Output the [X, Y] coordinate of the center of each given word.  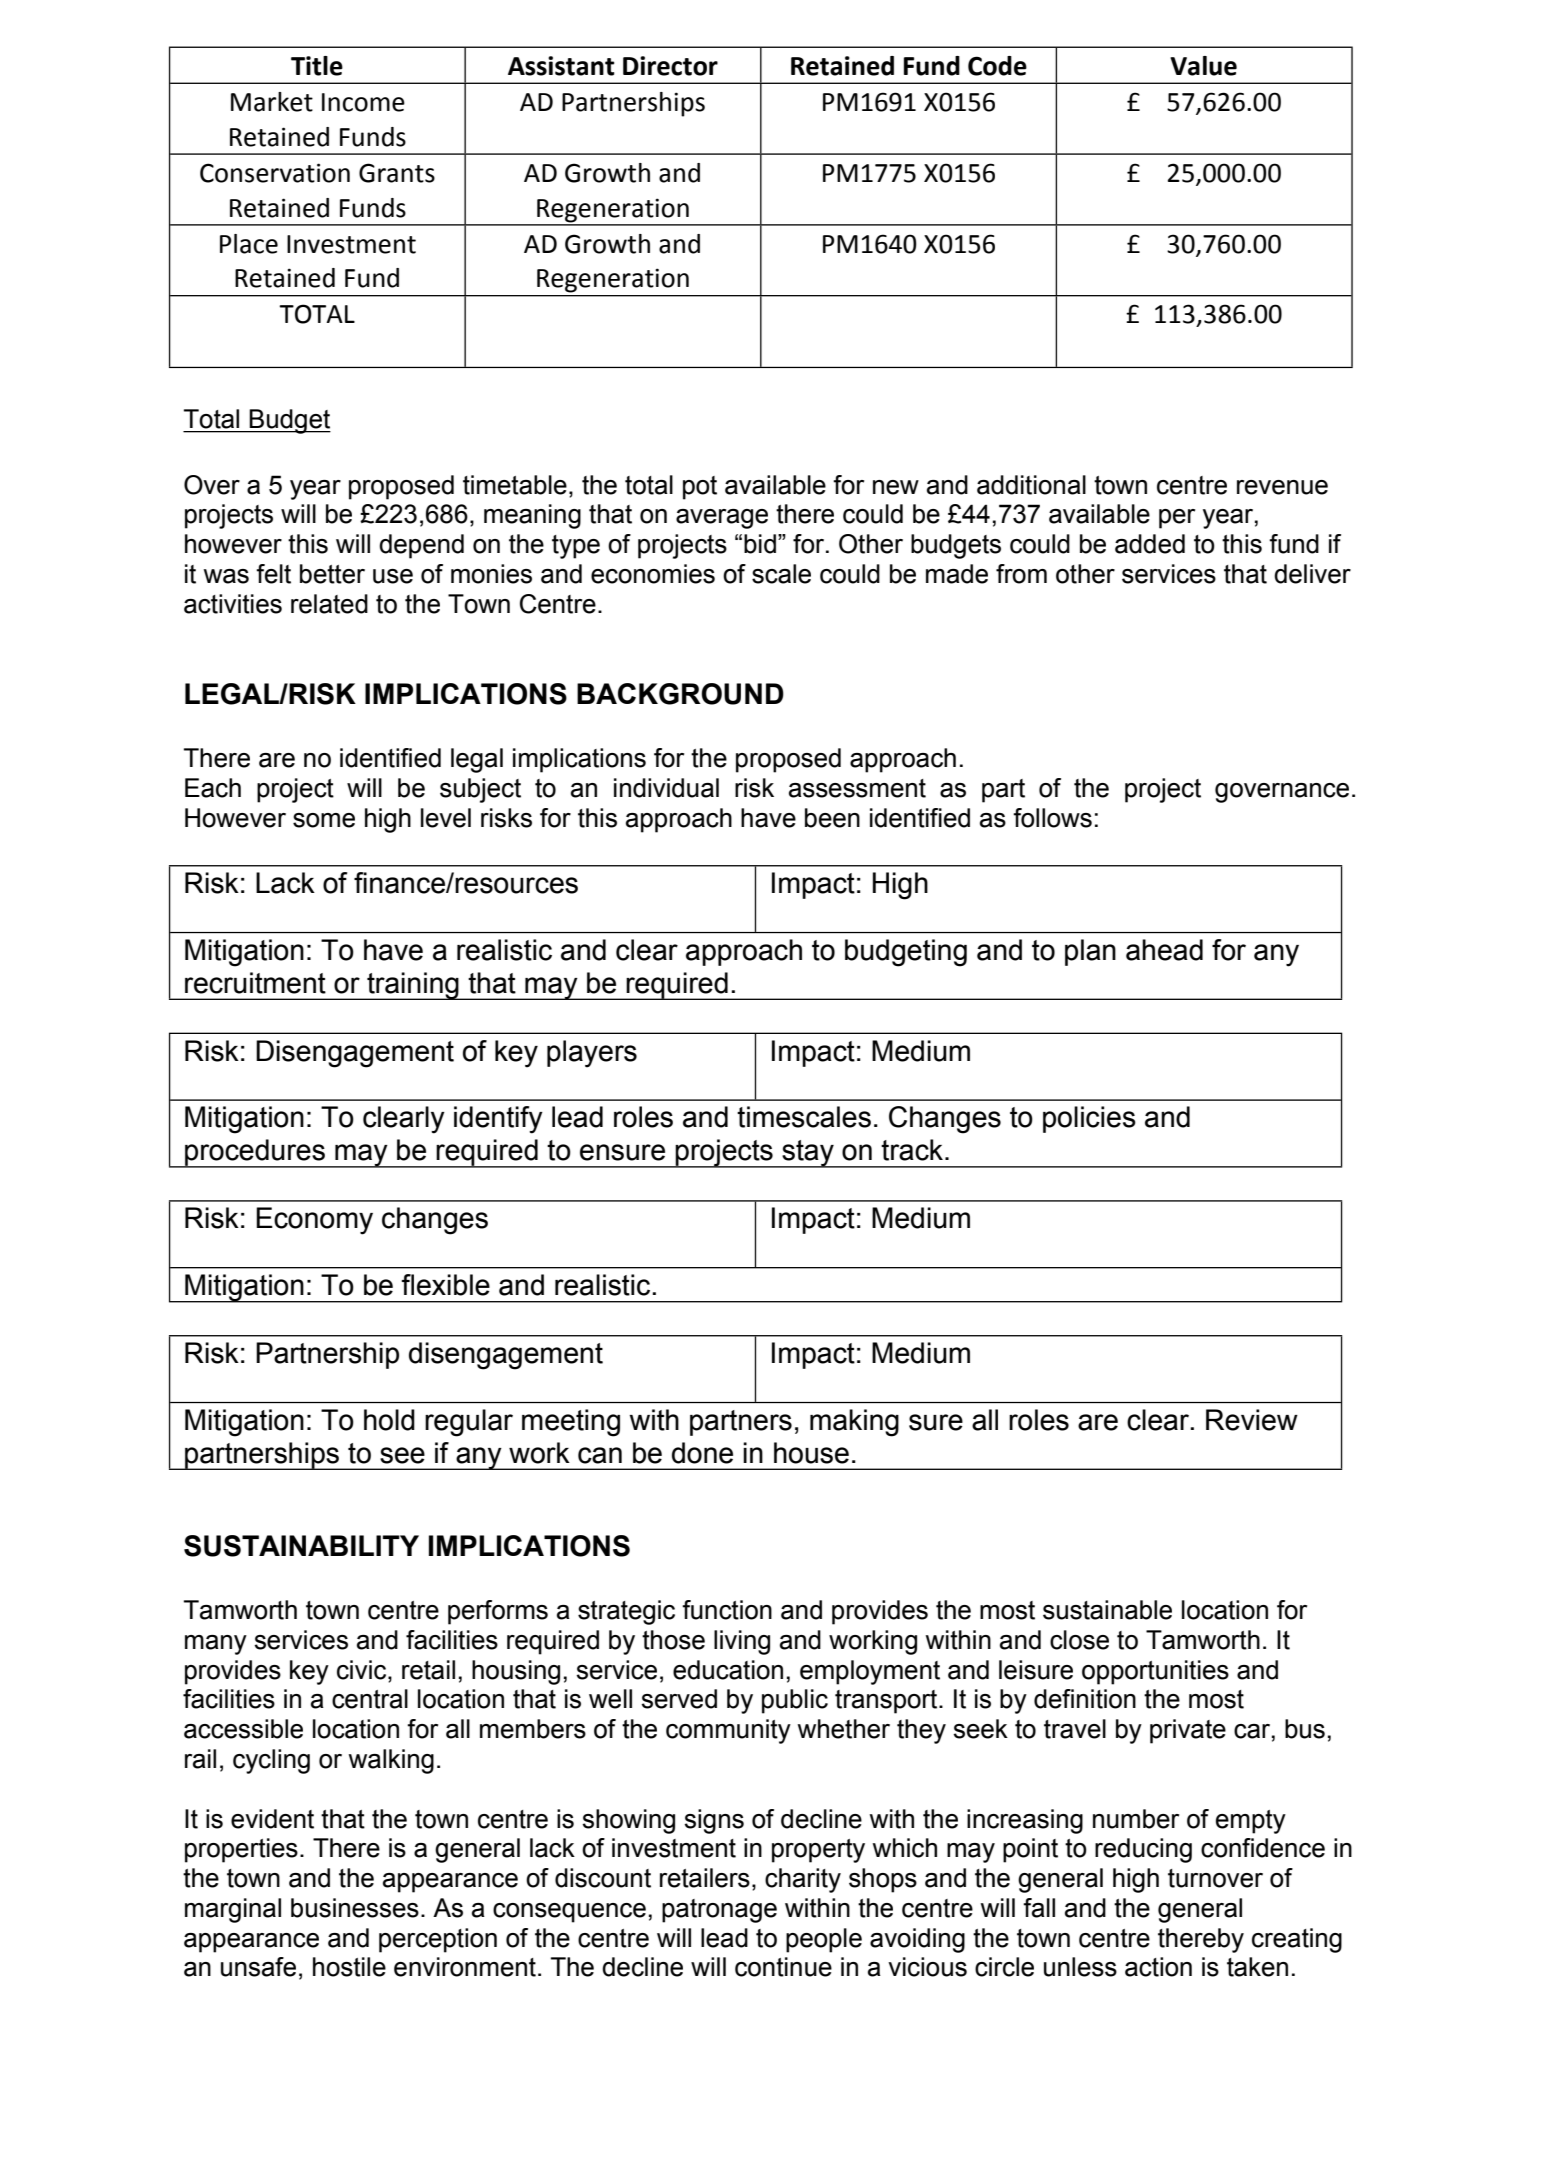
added [1150, 544]
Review [1252, 1420]
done [702, 1453]
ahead [1164, 950]
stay [808, 1154]
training [413, 986]
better [332, 574]
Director [670, 66]
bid [760, 544]
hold [389, 1420]
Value [1203, 66]
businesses [355, 1908]
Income [363, 102]
